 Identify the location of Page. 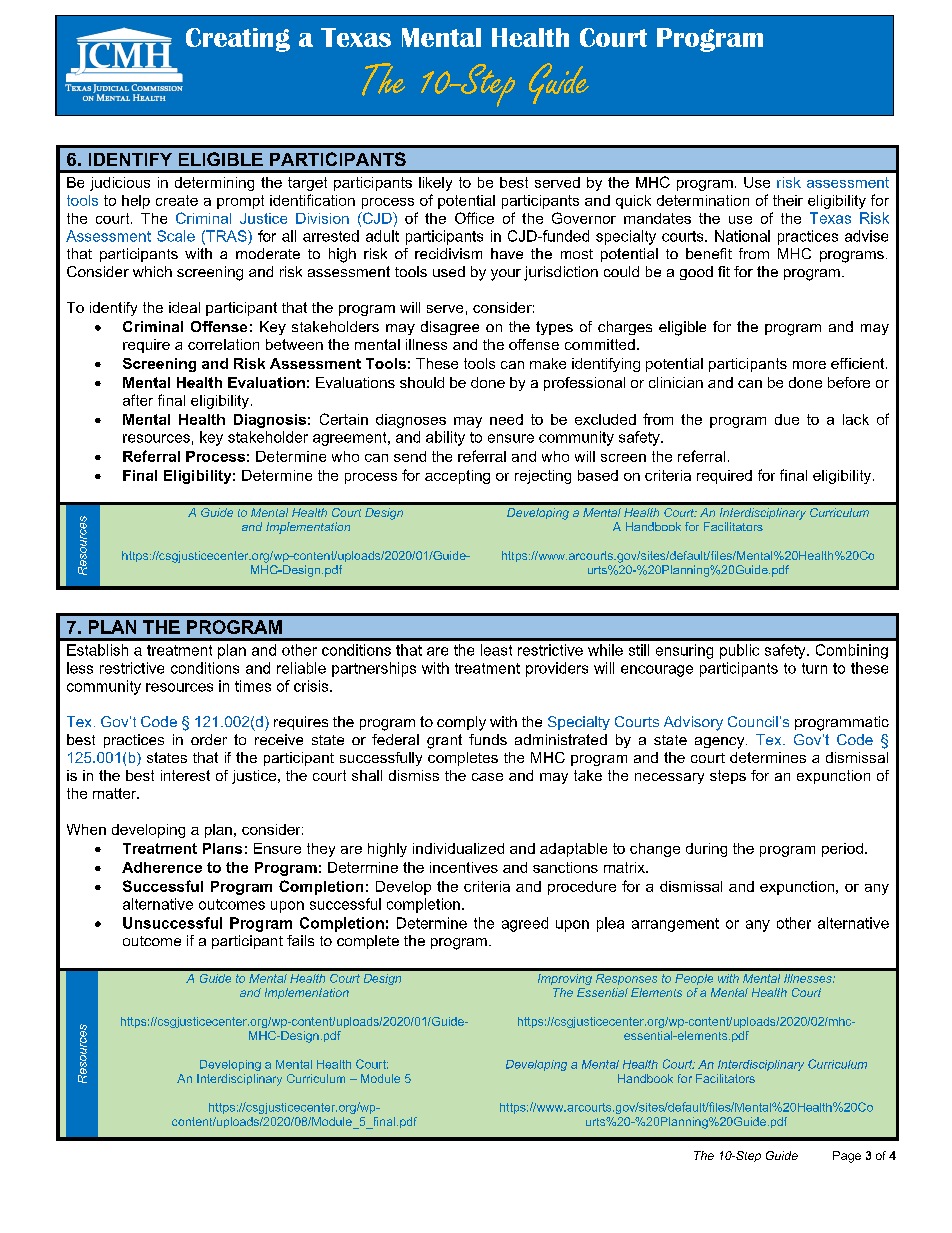
(847, 1157).
